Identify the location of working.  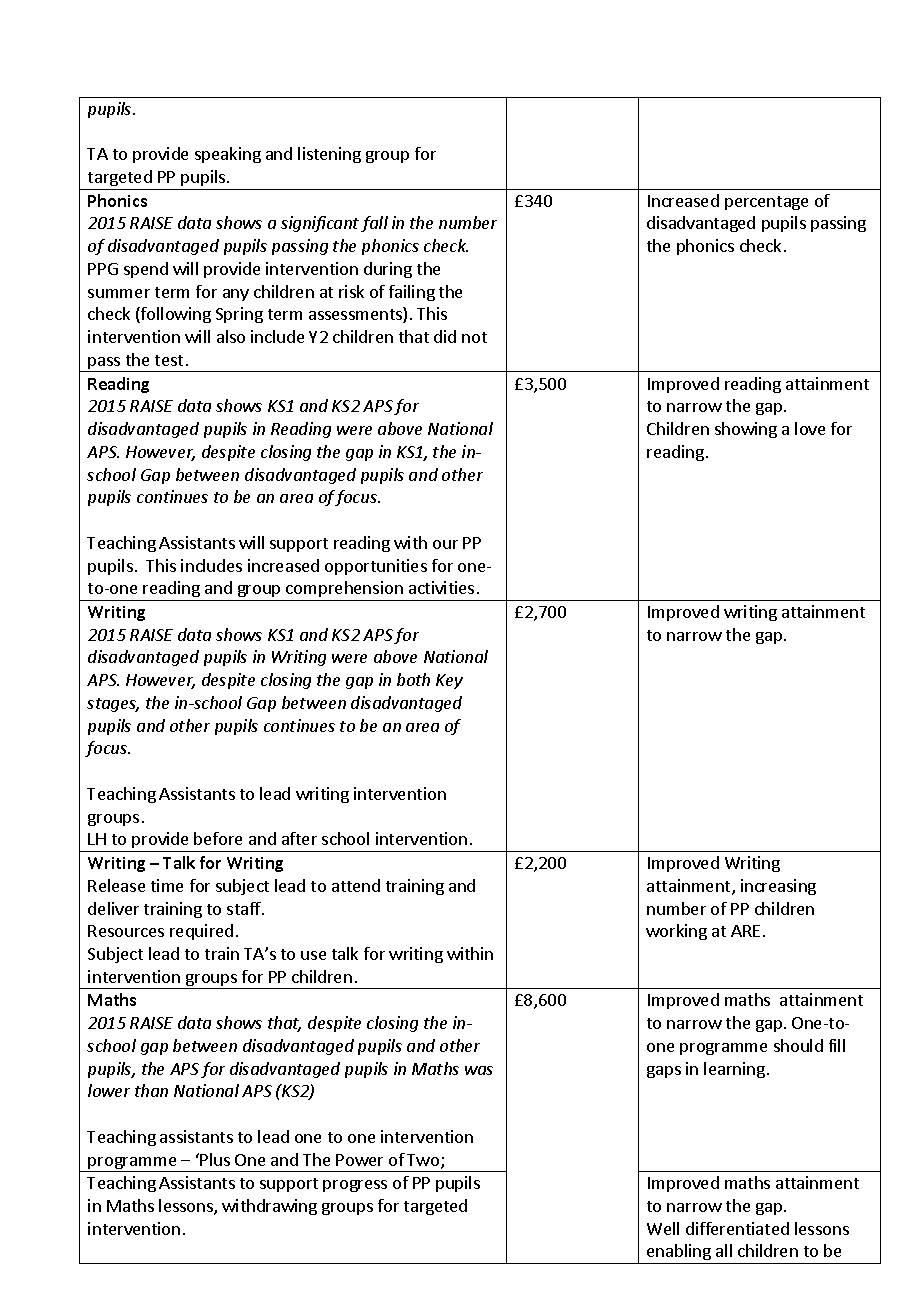
(676, 932).
